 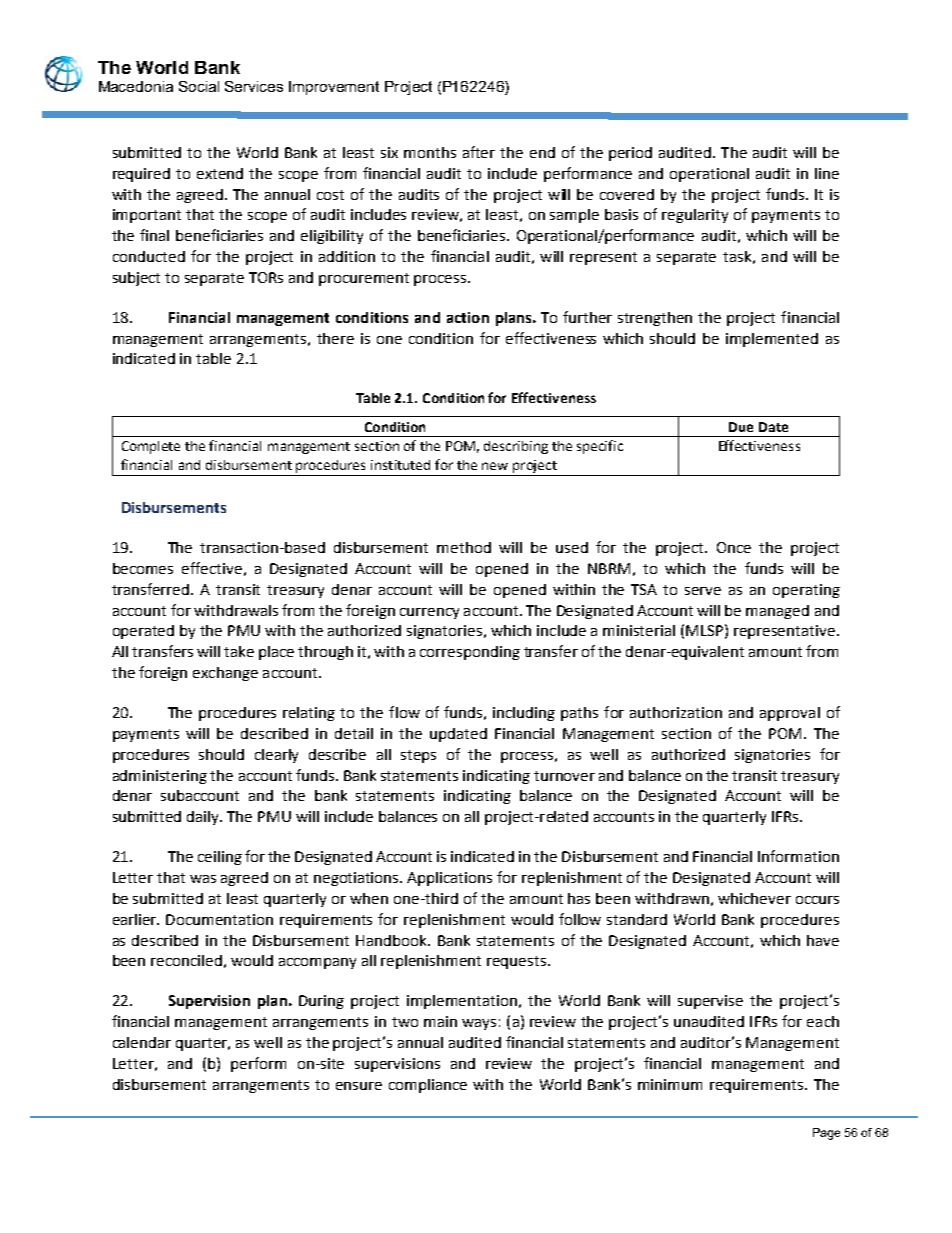 I want to click on Social, so click(x=199, y=86).
